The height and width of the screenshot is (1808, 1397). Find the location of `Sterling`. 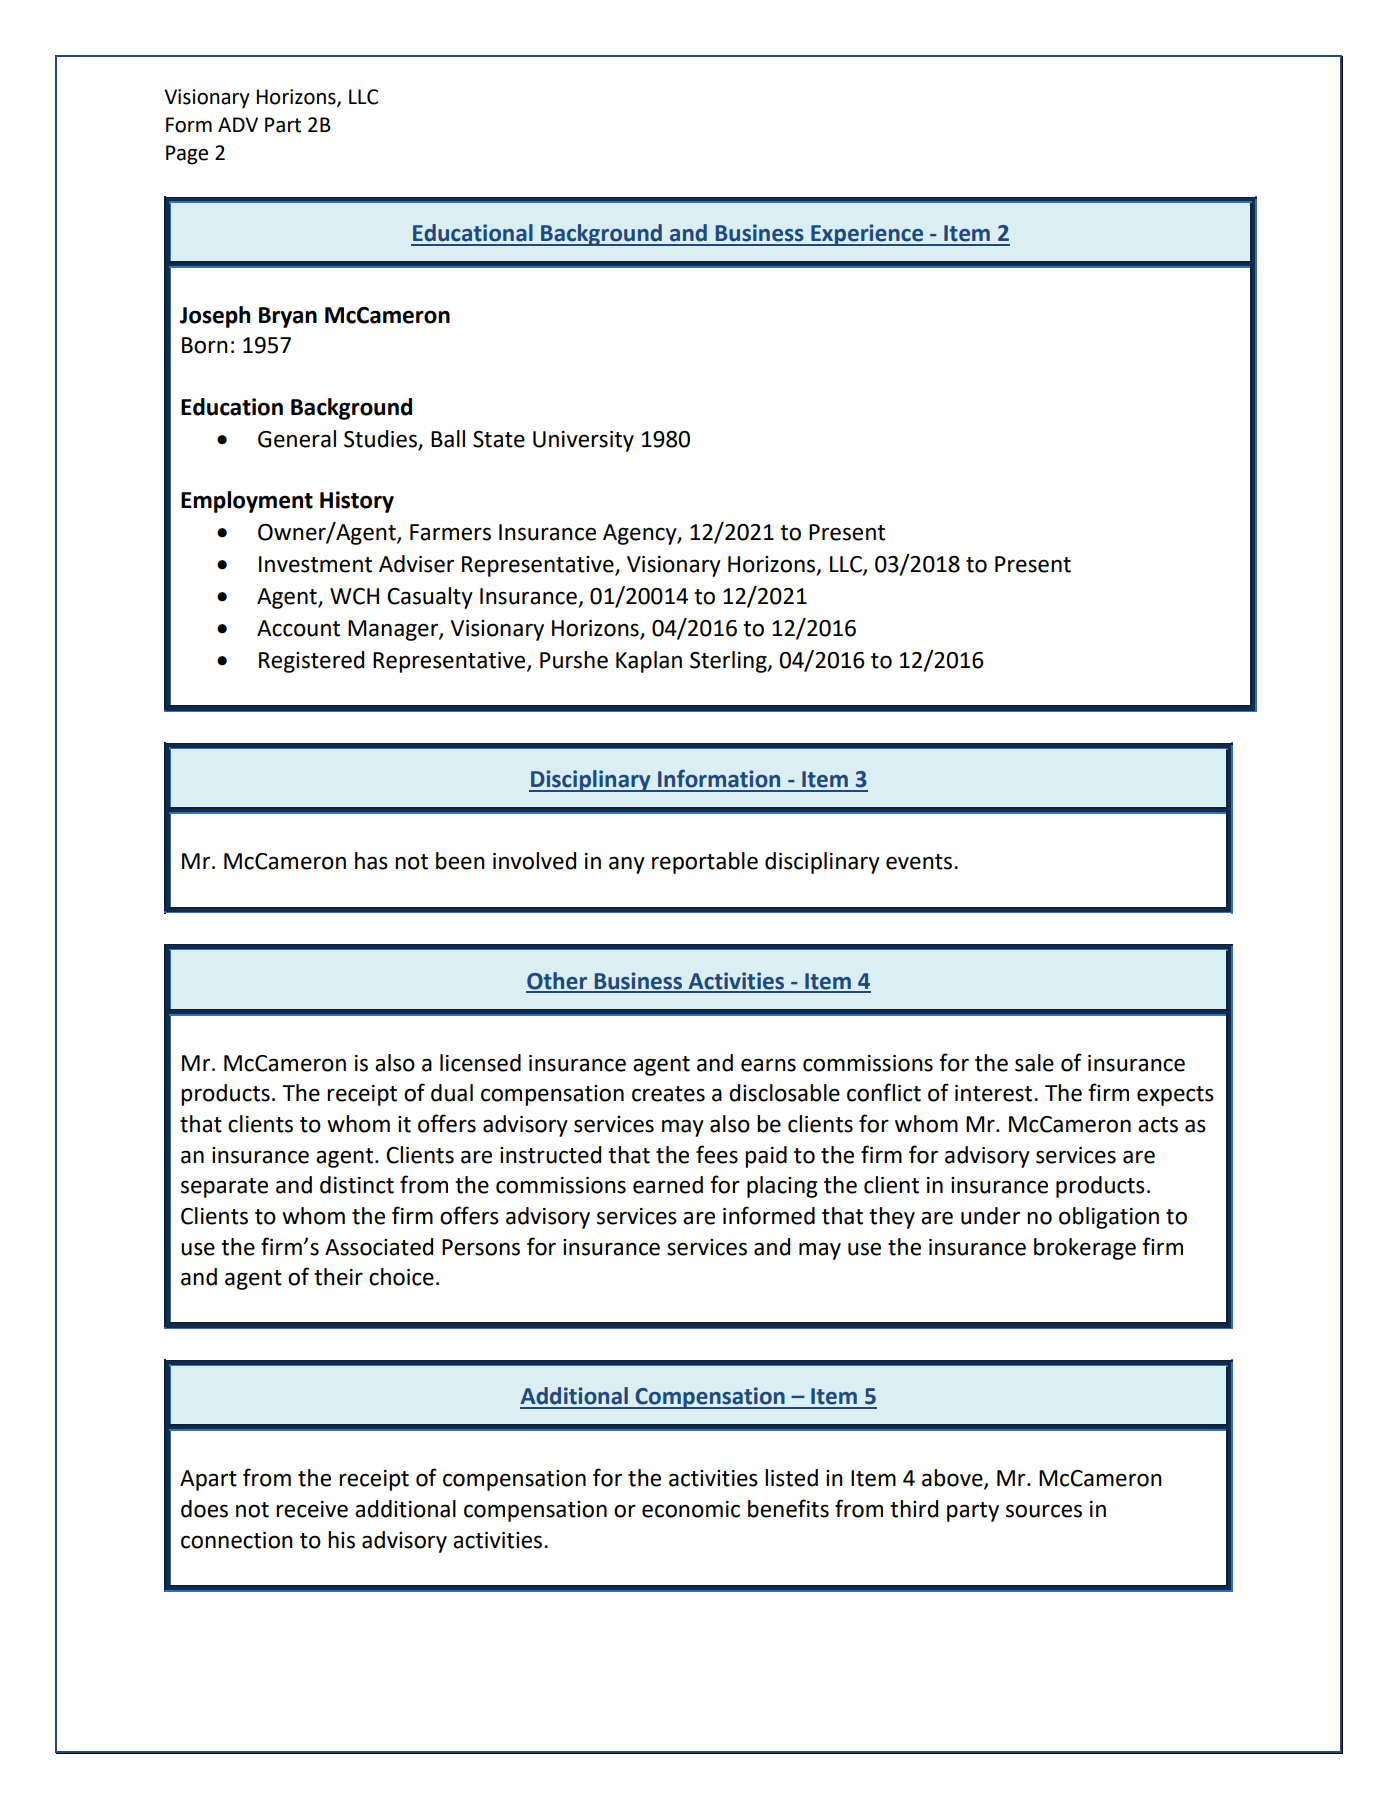

Sterling is located at coordinates (729, 662).
